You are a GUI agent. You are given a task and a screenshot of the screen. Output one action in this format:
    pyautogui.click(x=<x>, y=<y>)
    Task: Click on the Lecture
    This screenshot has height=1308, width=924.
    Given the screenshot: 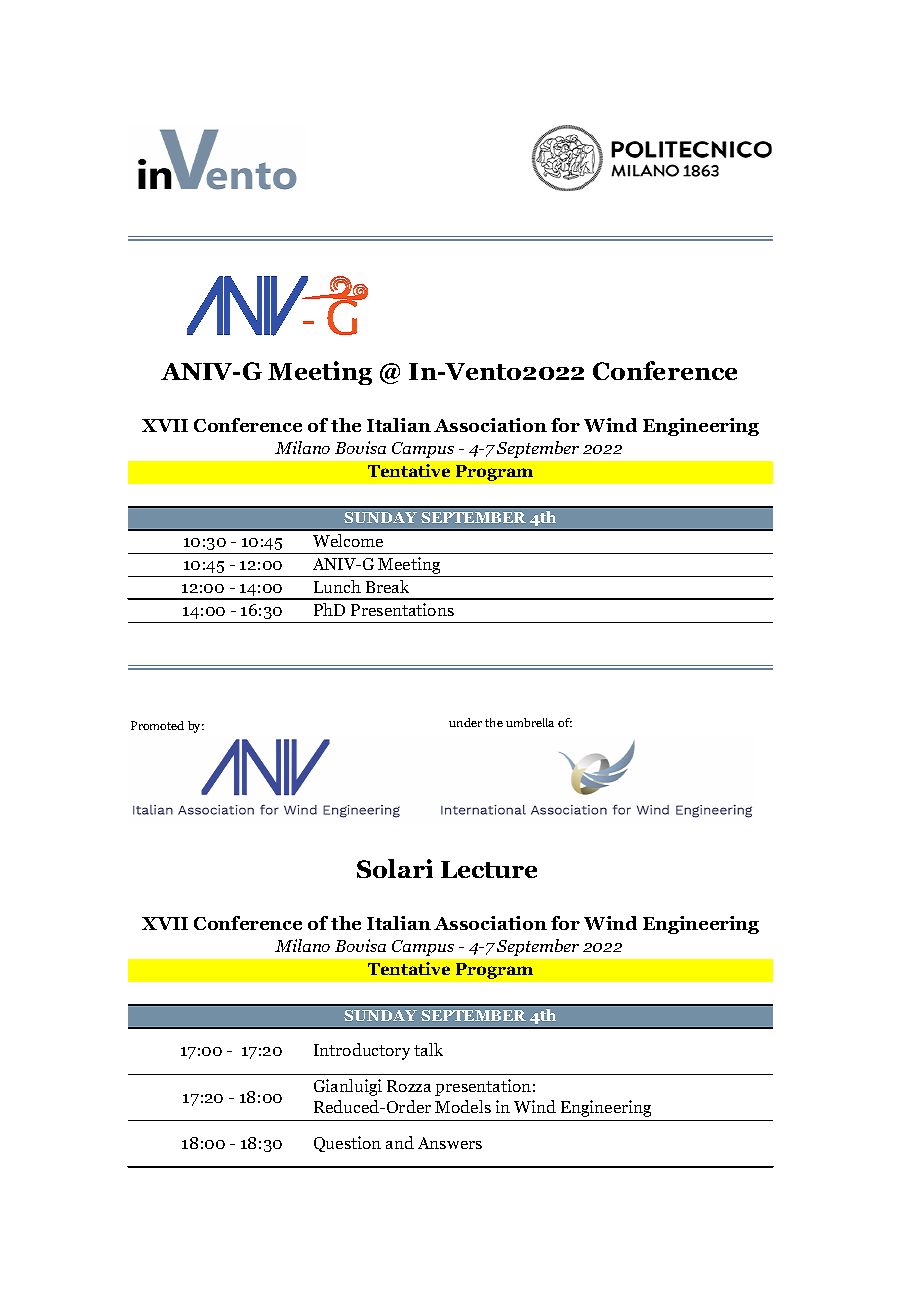 What is the action you would take?
    pyautogui.click(x=489, y=869)
